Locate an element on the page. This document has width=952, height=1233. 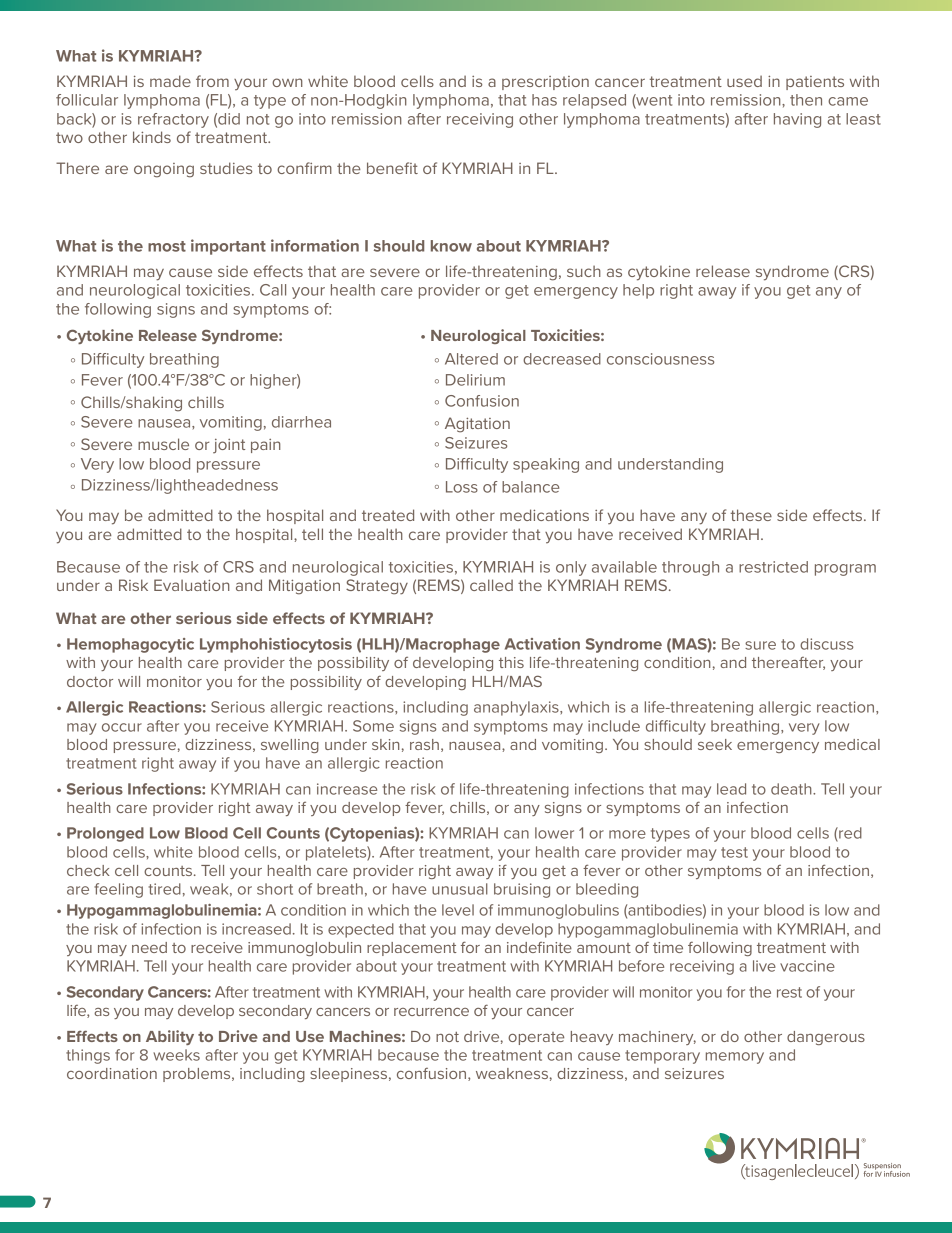
Ability is located at coordinates (170, 1037).
